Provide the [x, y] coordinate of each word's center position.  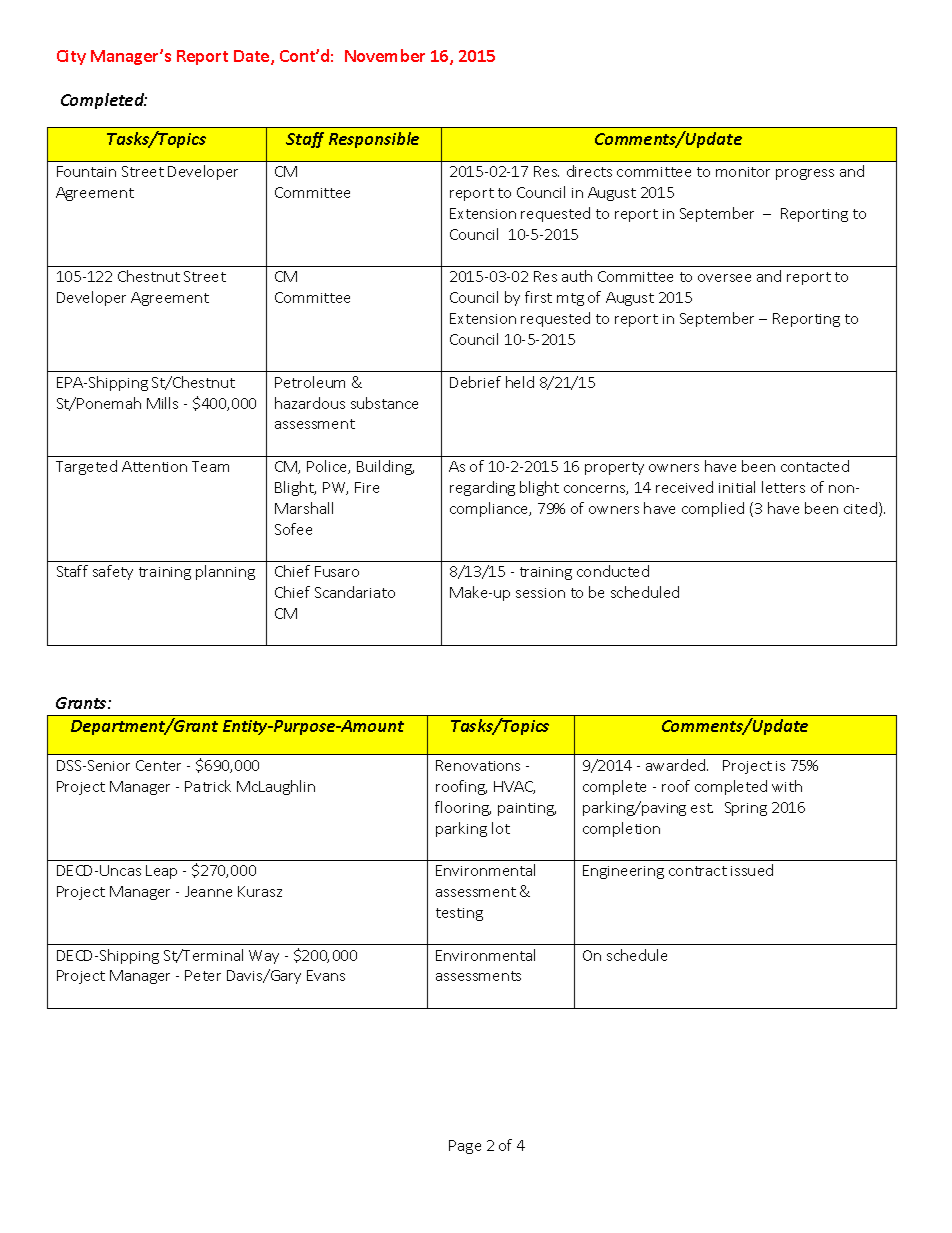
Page [465, 1147]
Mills [162, 403]
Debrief [475, 382]
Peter [203, 975]
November [385, 55]
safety [113, 572]
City [71, 57]
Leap [161, 872]
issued [752, 870]
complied [713, 509]
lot [501, 828]
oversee [724, 278]
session [540, 593]
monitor [743, 172]
